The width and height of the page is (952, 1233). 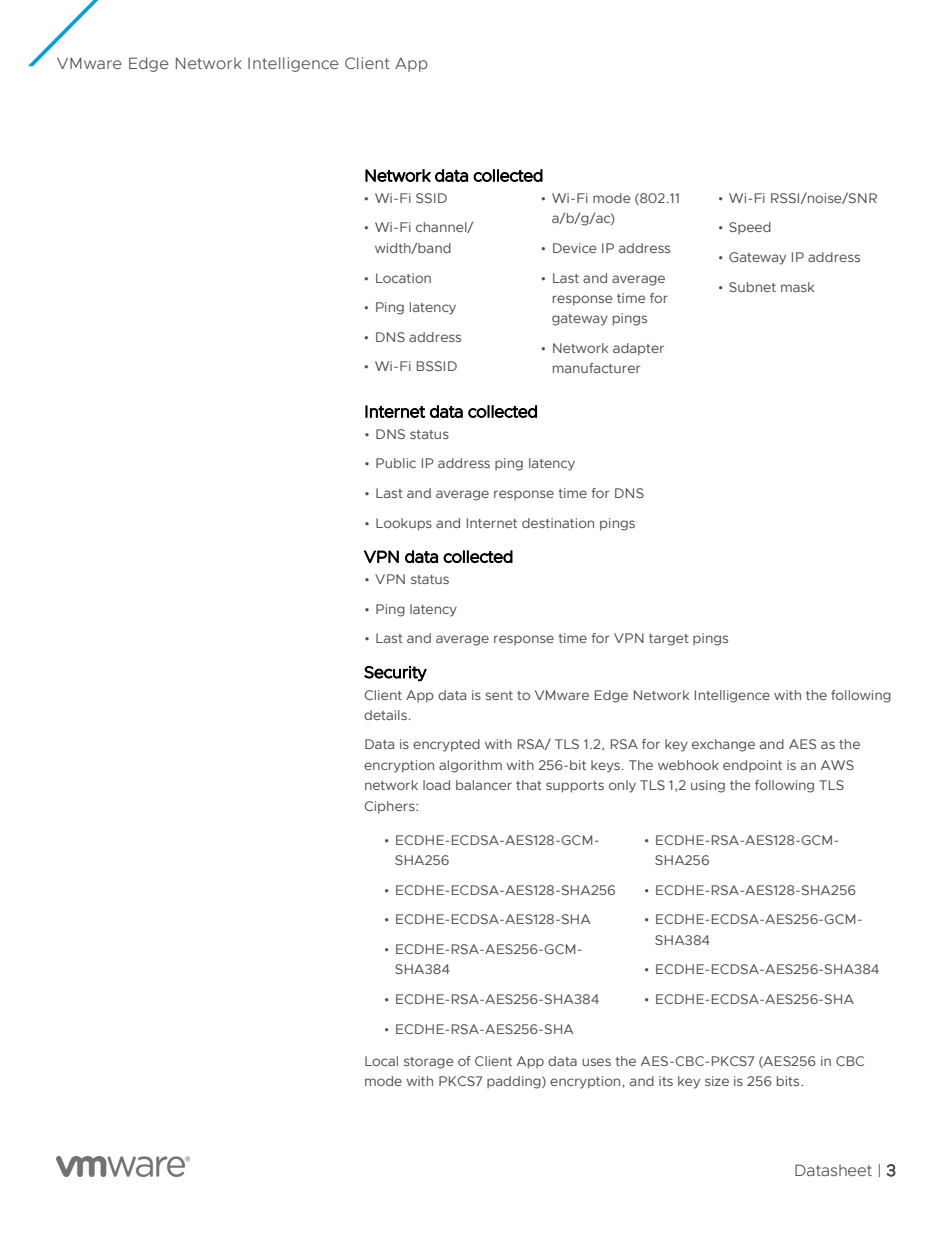 What do you see at coordinates (436, 785) in the page?
I see `load` at bounding box center [436, 785].
